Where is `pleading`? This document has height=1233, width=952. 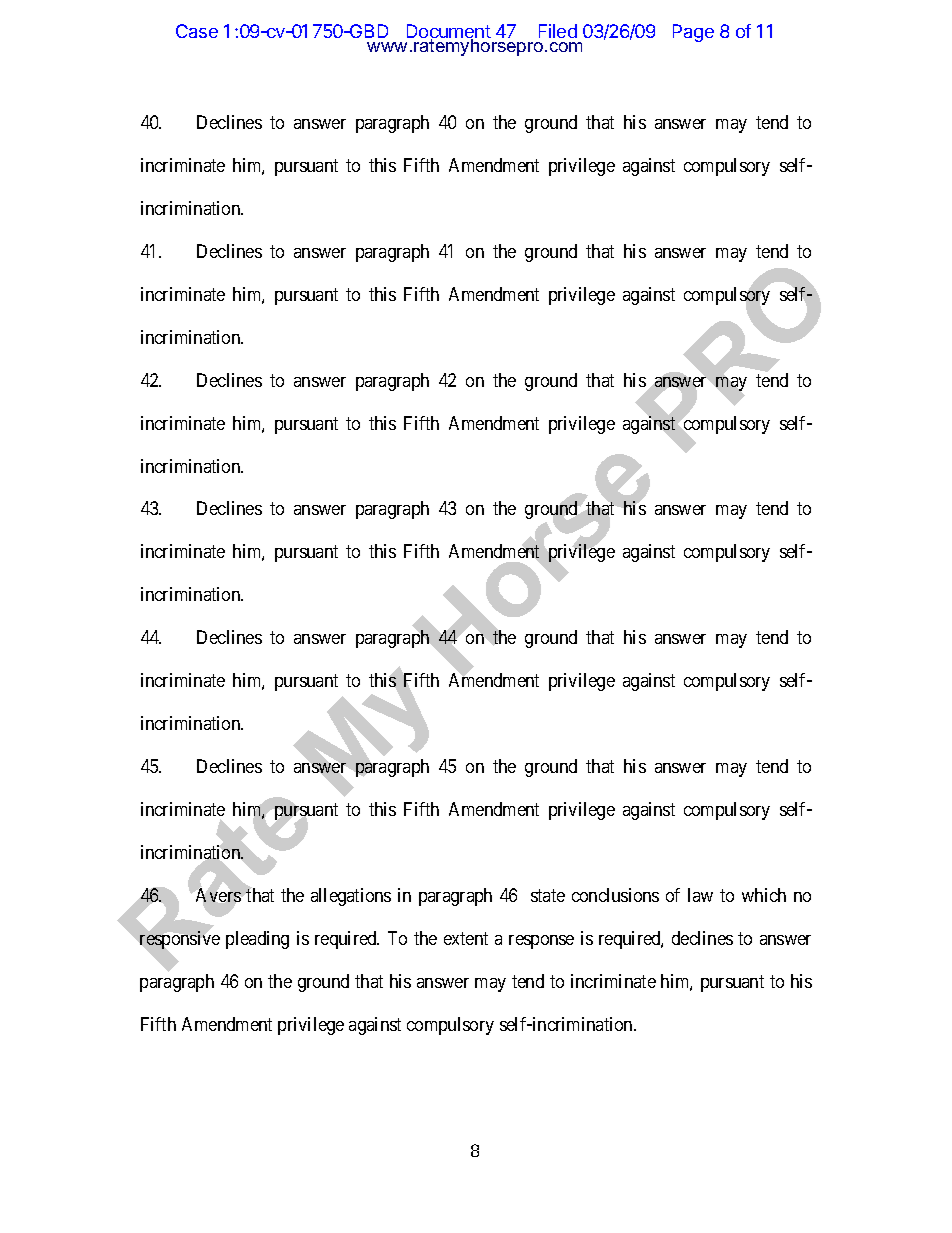
pleading is located at coordinates (257, 940).
